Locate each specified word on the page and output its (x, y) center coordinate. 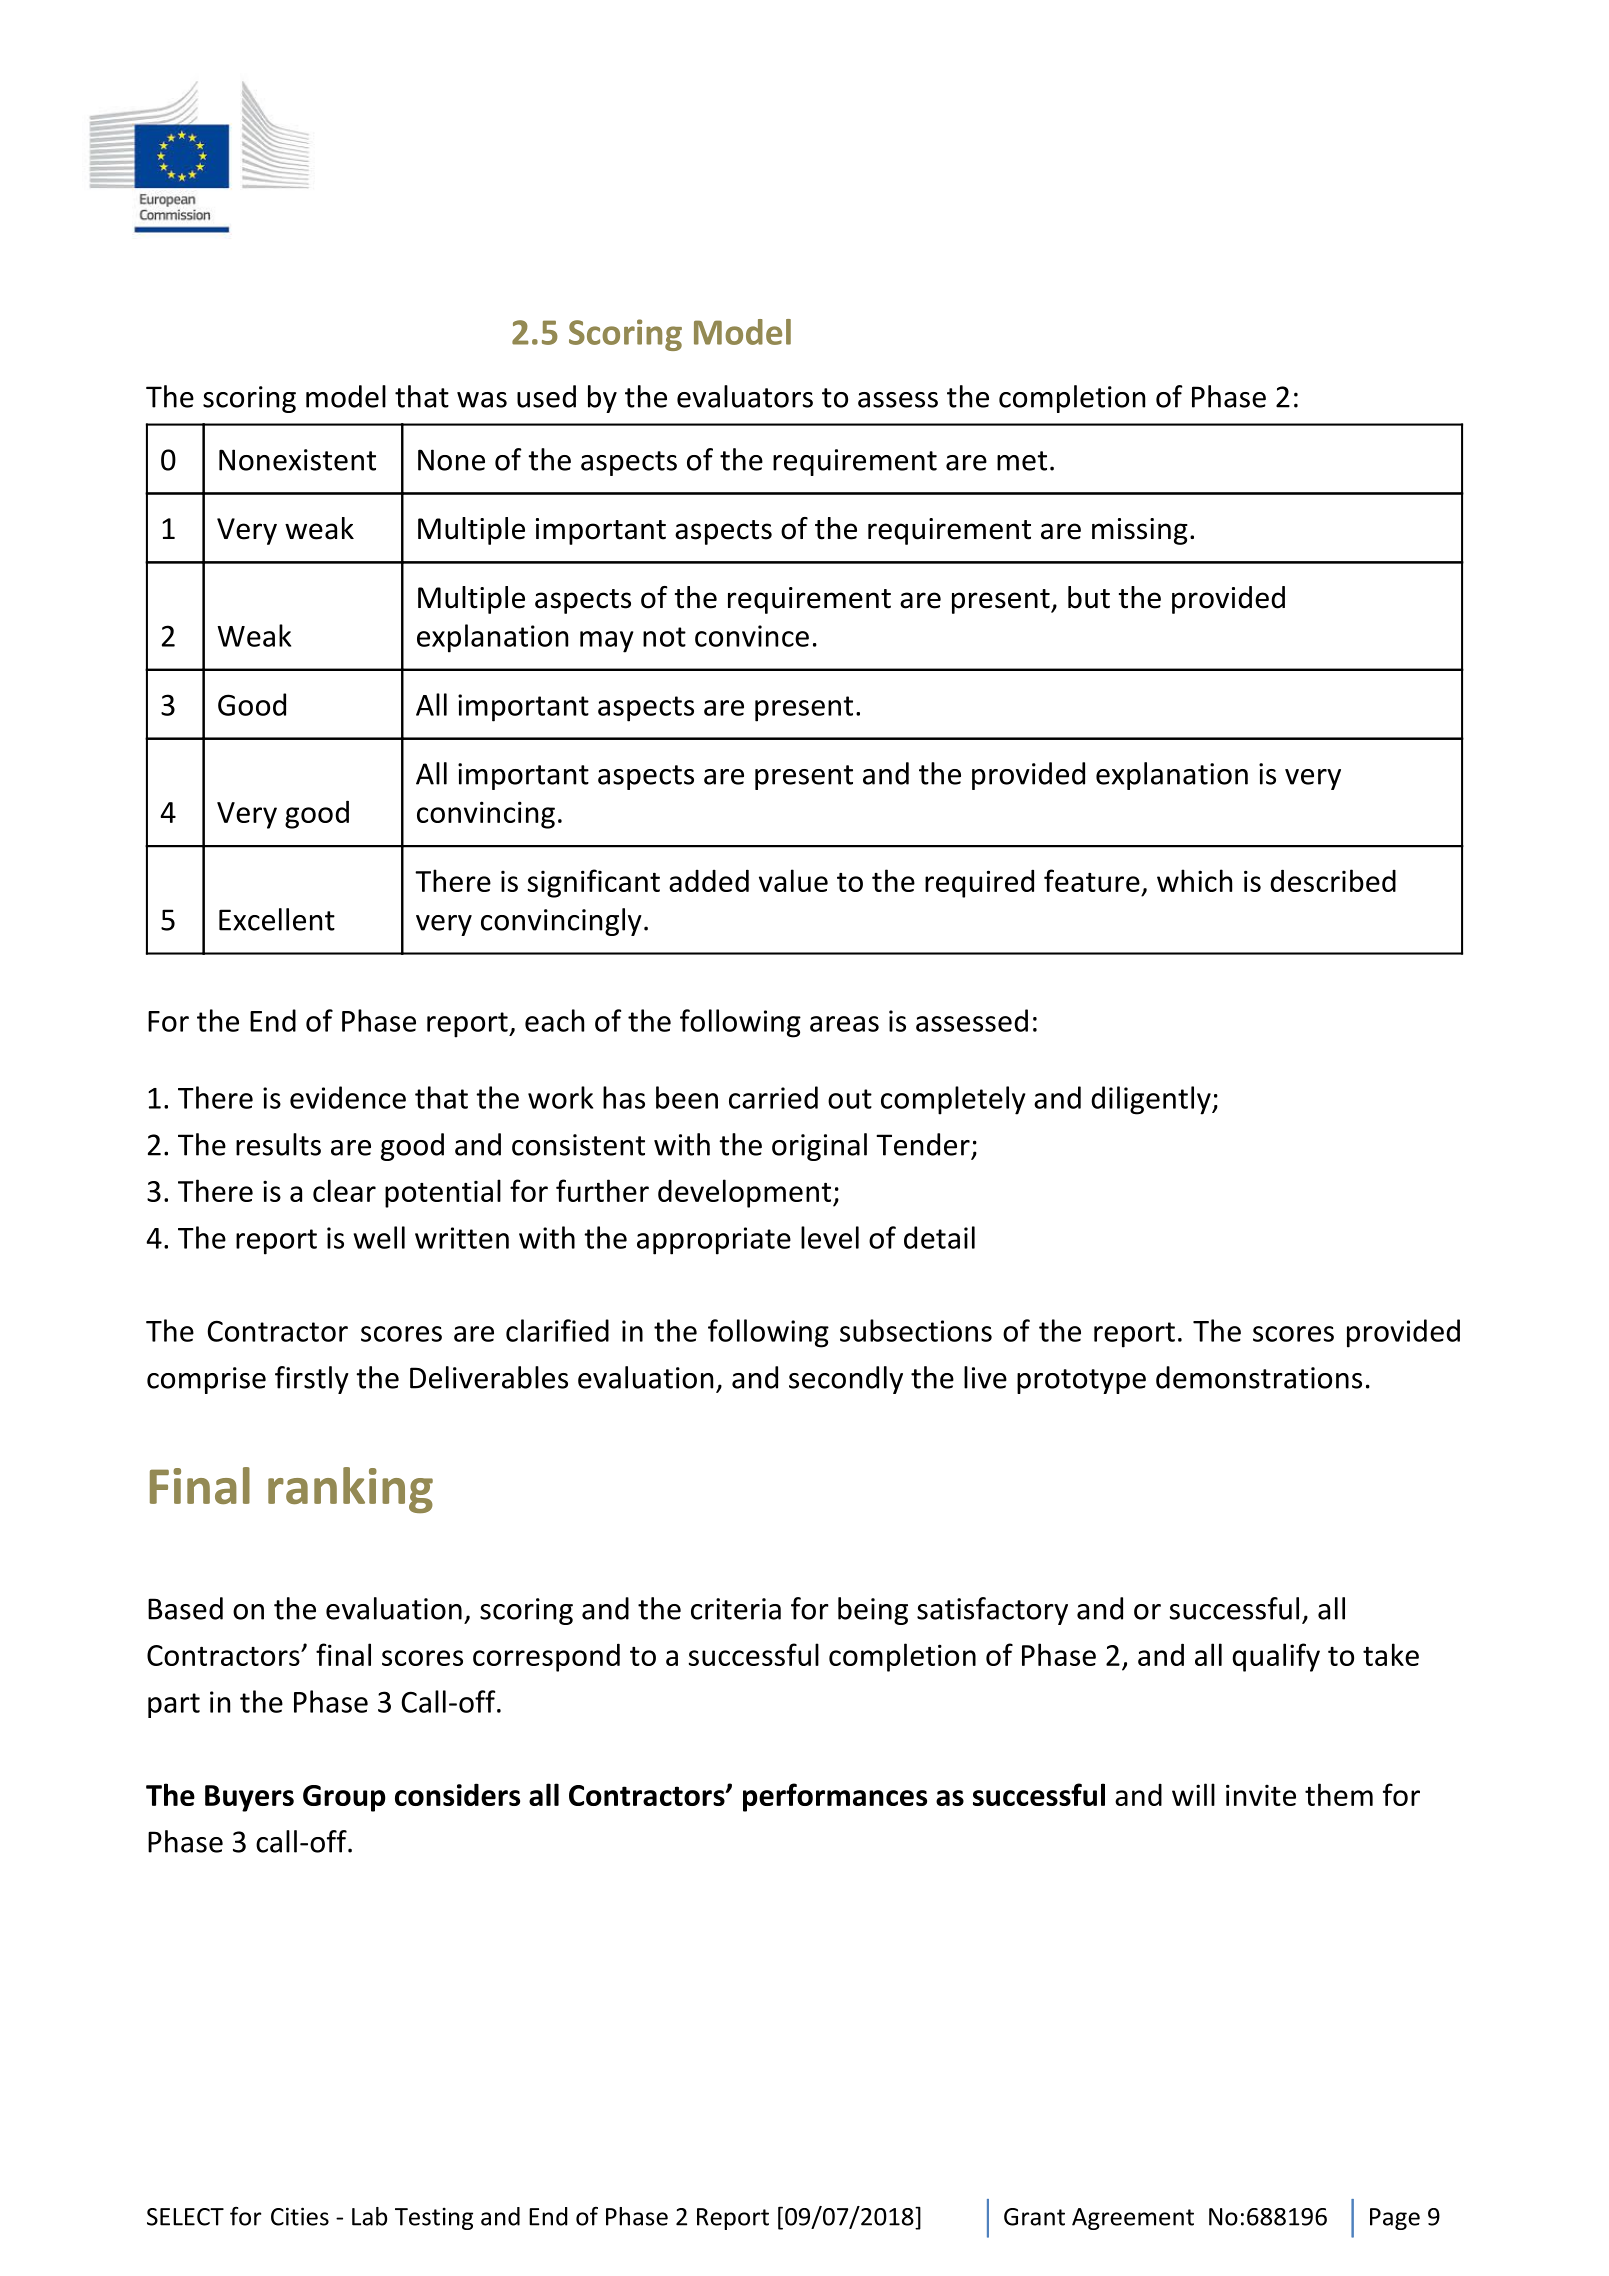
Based (185, 1608)
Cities (300, 2216)
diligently (1151, 1100)
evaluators (745, 396)
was (482, 400)
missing (1140, 531)
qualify (1276, 1657)
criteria (736, 1609)
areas (844, 1024)
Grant (1034, 2217)
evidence (348, 1097)
